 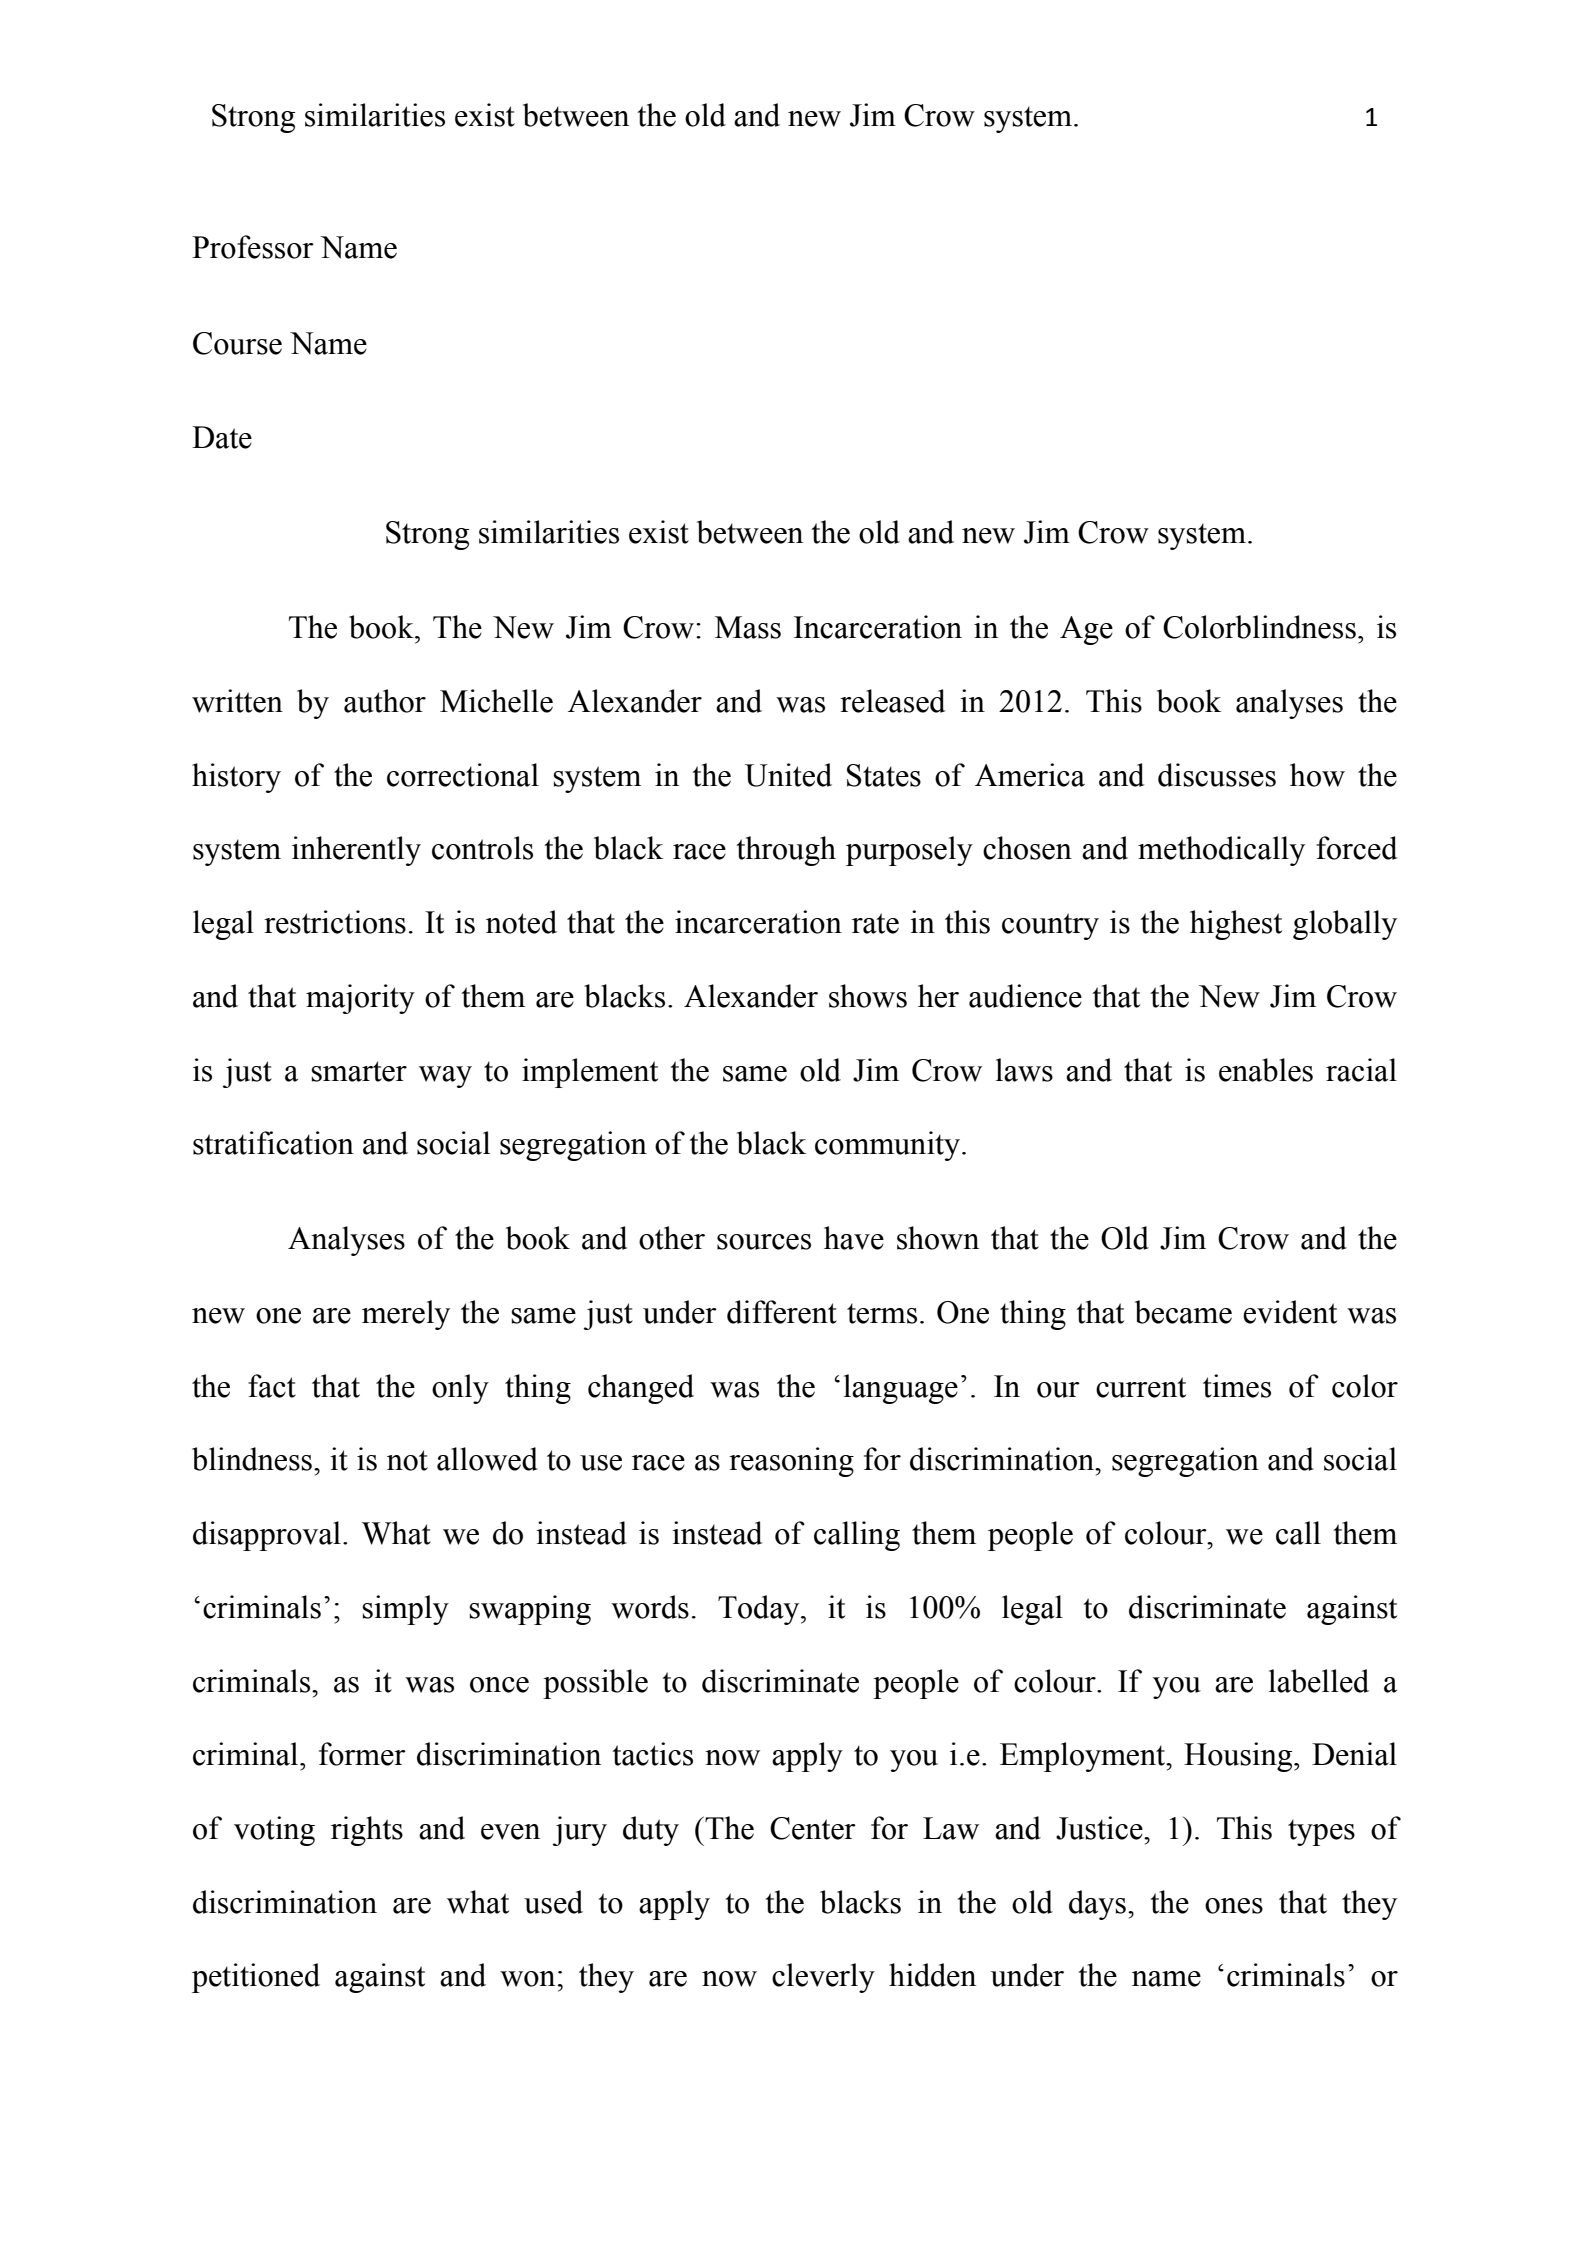 What do you see at coordinates (253, 247) in the screenshot?
I see `Professor` at bounding box center [253, 247].
